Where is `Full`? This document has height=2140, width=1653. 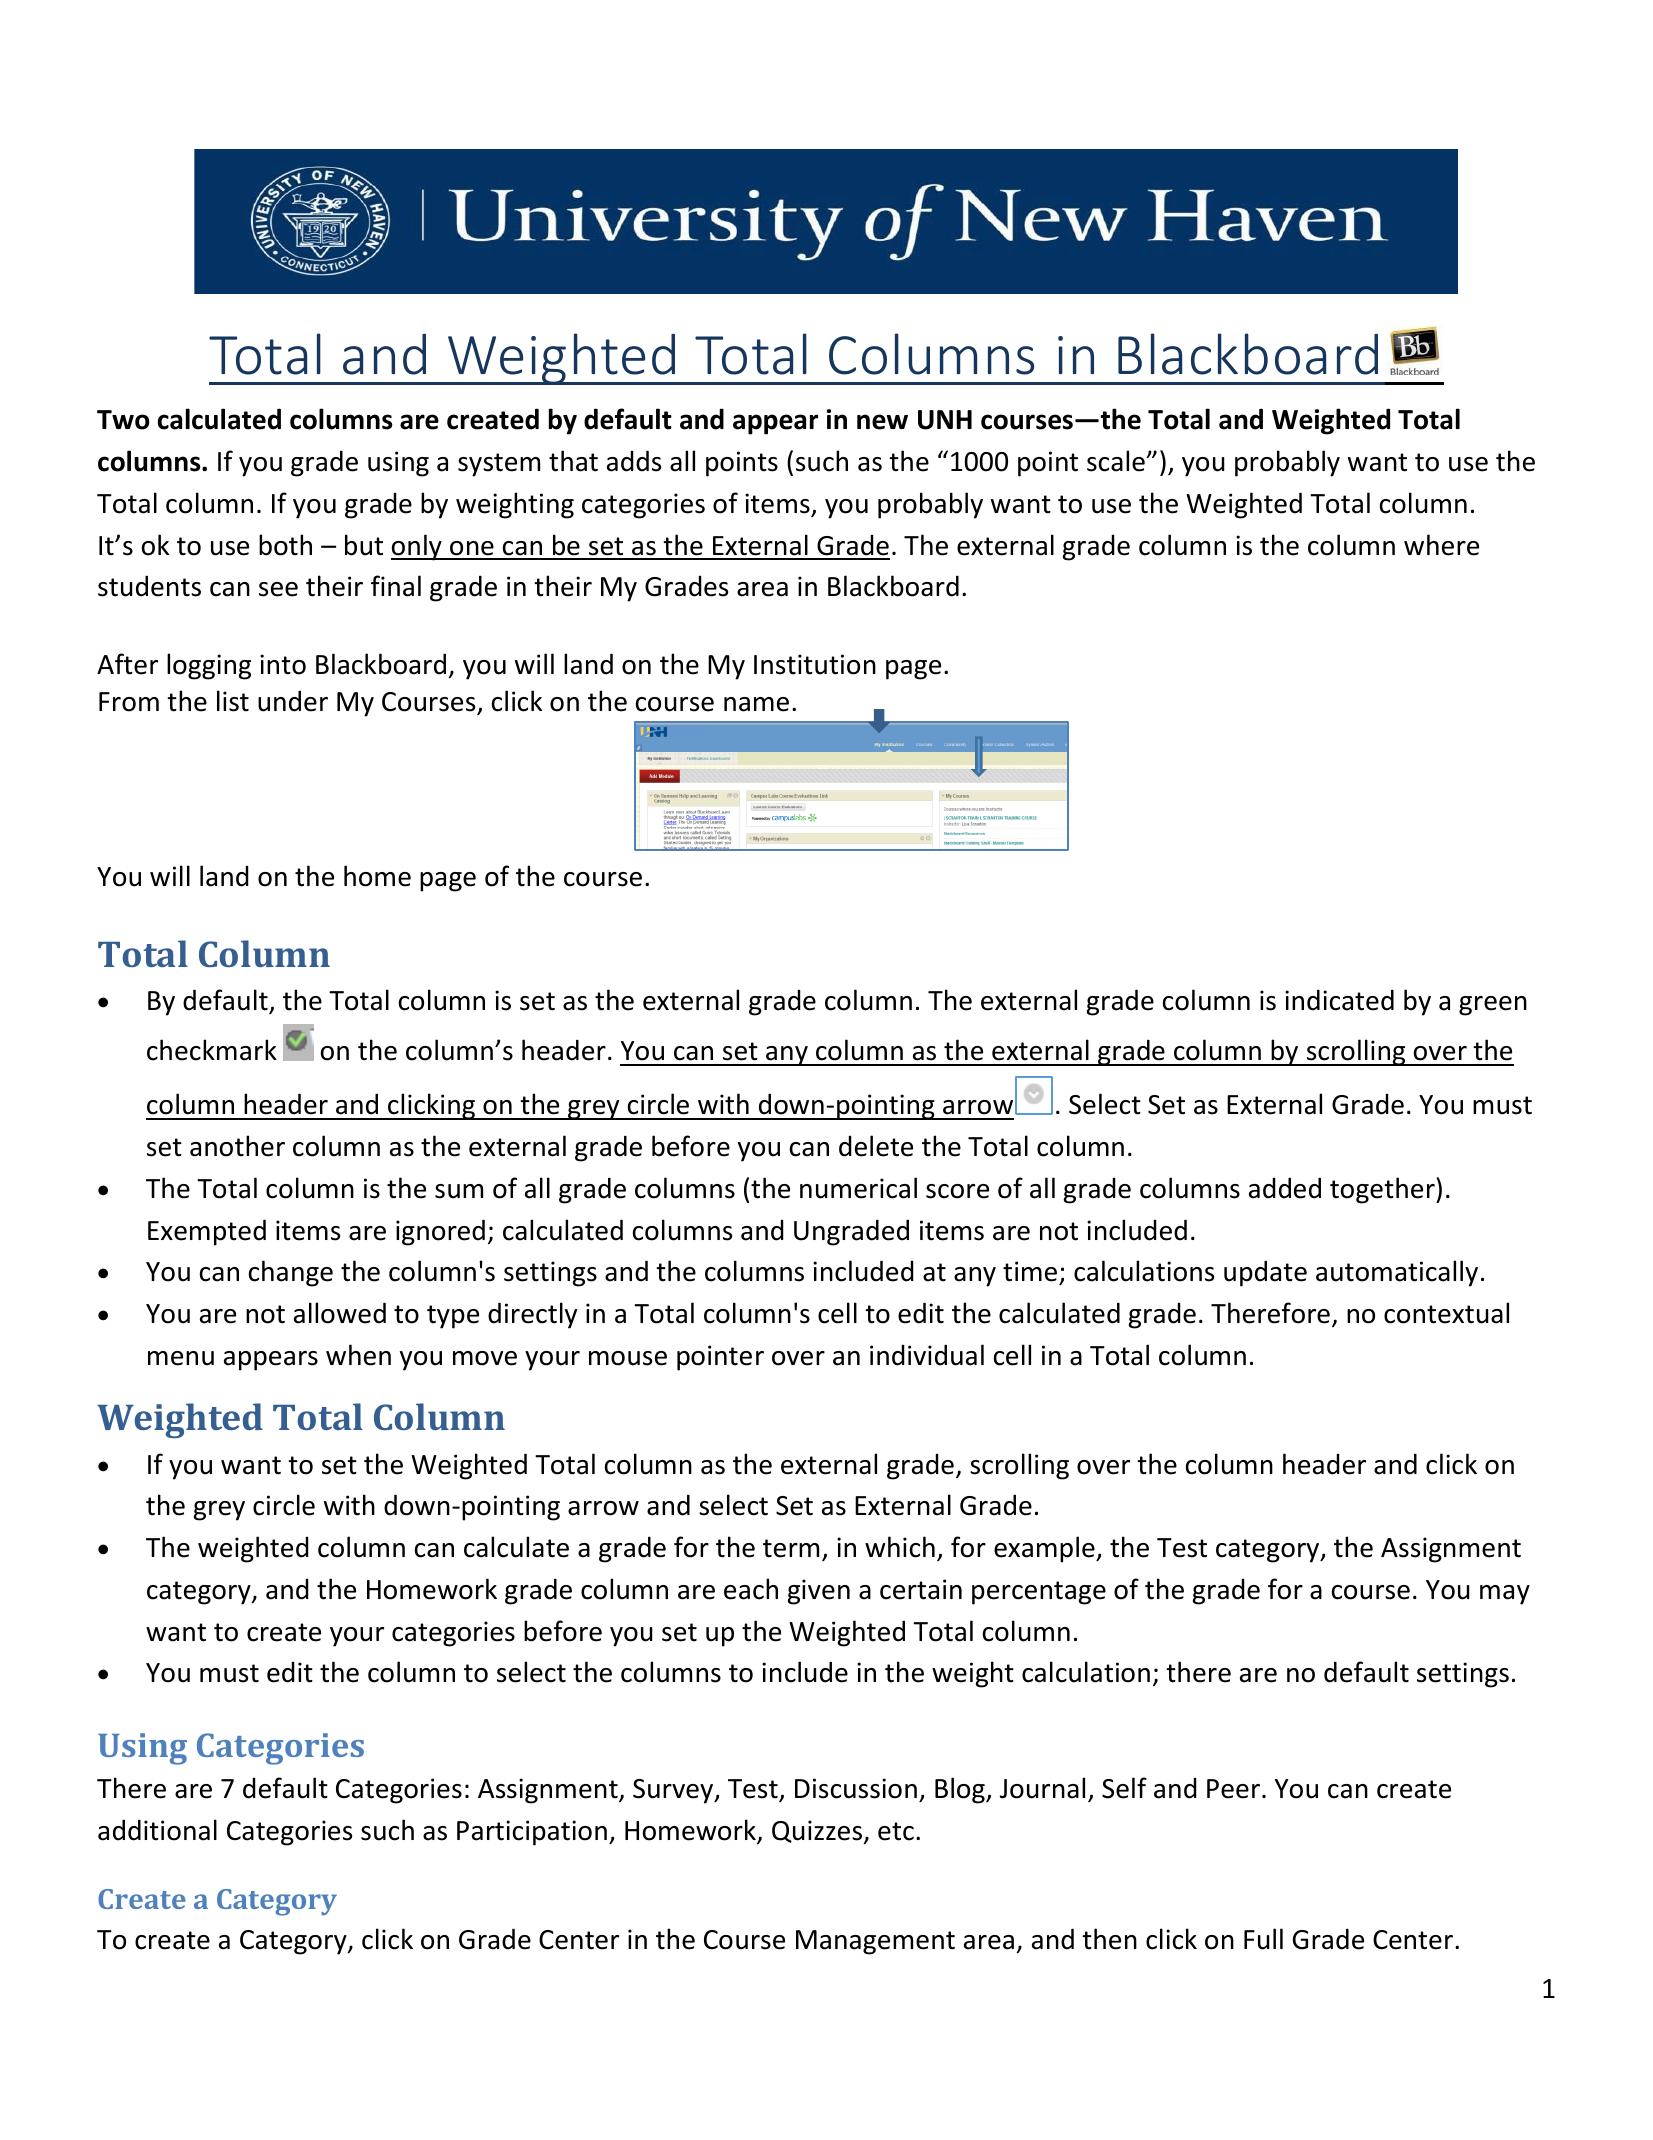
Full is located at coordinates (1263, 1939).
